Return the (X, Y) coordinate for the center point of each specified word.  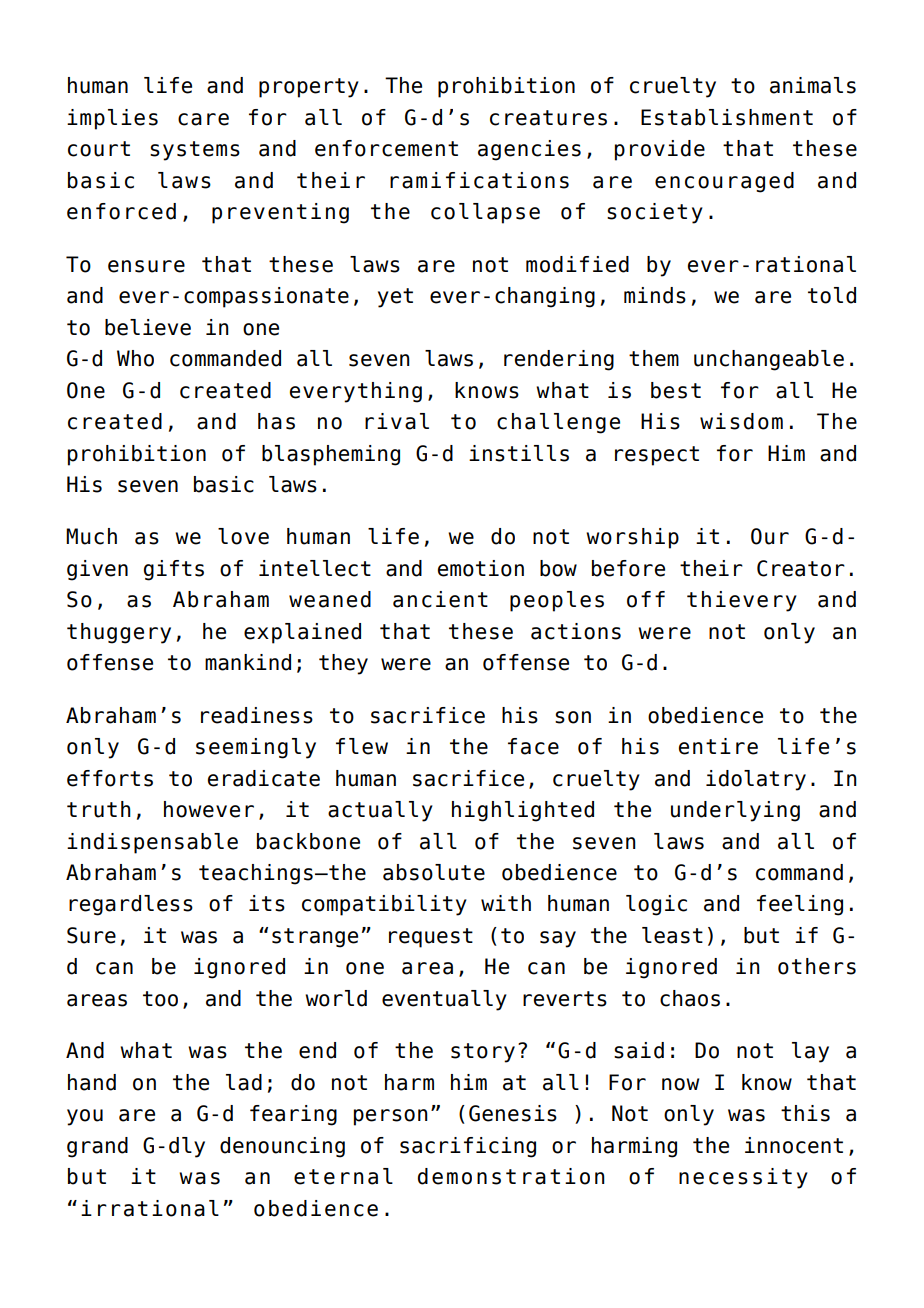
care (203, 119)
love (243, 536)
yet (395, 298)
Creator (801, 568)
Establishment (727, 117)
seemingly (256, 748)
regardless (131, 905)
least (672, 935)
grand (97, 1147)
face (533, 746)
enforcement (386, 148)
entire (718, 746)
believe (148, 327)
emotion (481, 568)
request (431, 938)
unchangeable (769, 360)
